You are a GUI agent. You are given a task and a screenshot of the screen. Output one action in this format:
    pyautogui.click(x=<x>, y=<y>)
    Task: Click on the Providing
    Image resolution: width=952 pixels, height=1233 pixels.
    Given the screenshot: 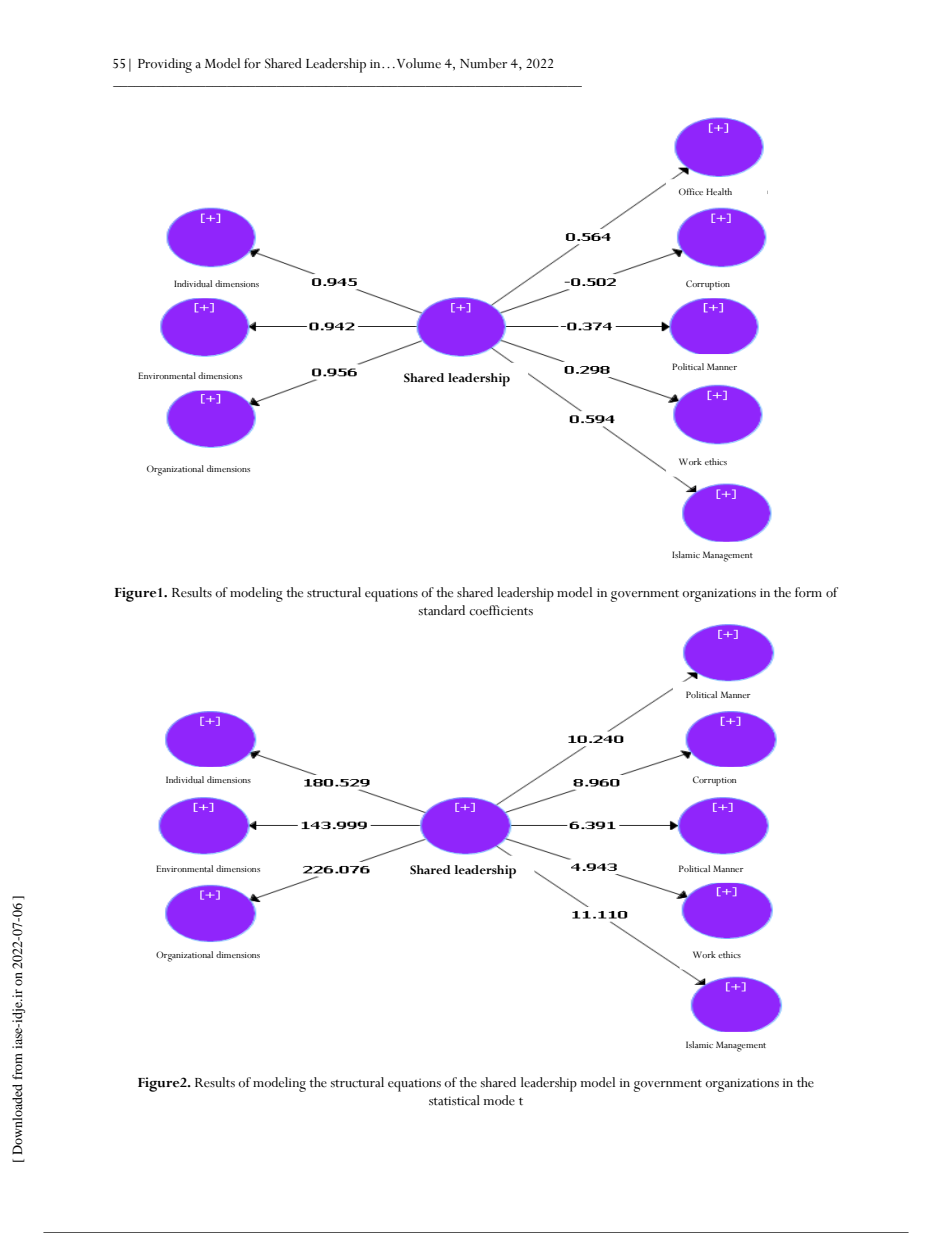 What is the action you would take?
    pyautogui.click(x=165, y=65)
